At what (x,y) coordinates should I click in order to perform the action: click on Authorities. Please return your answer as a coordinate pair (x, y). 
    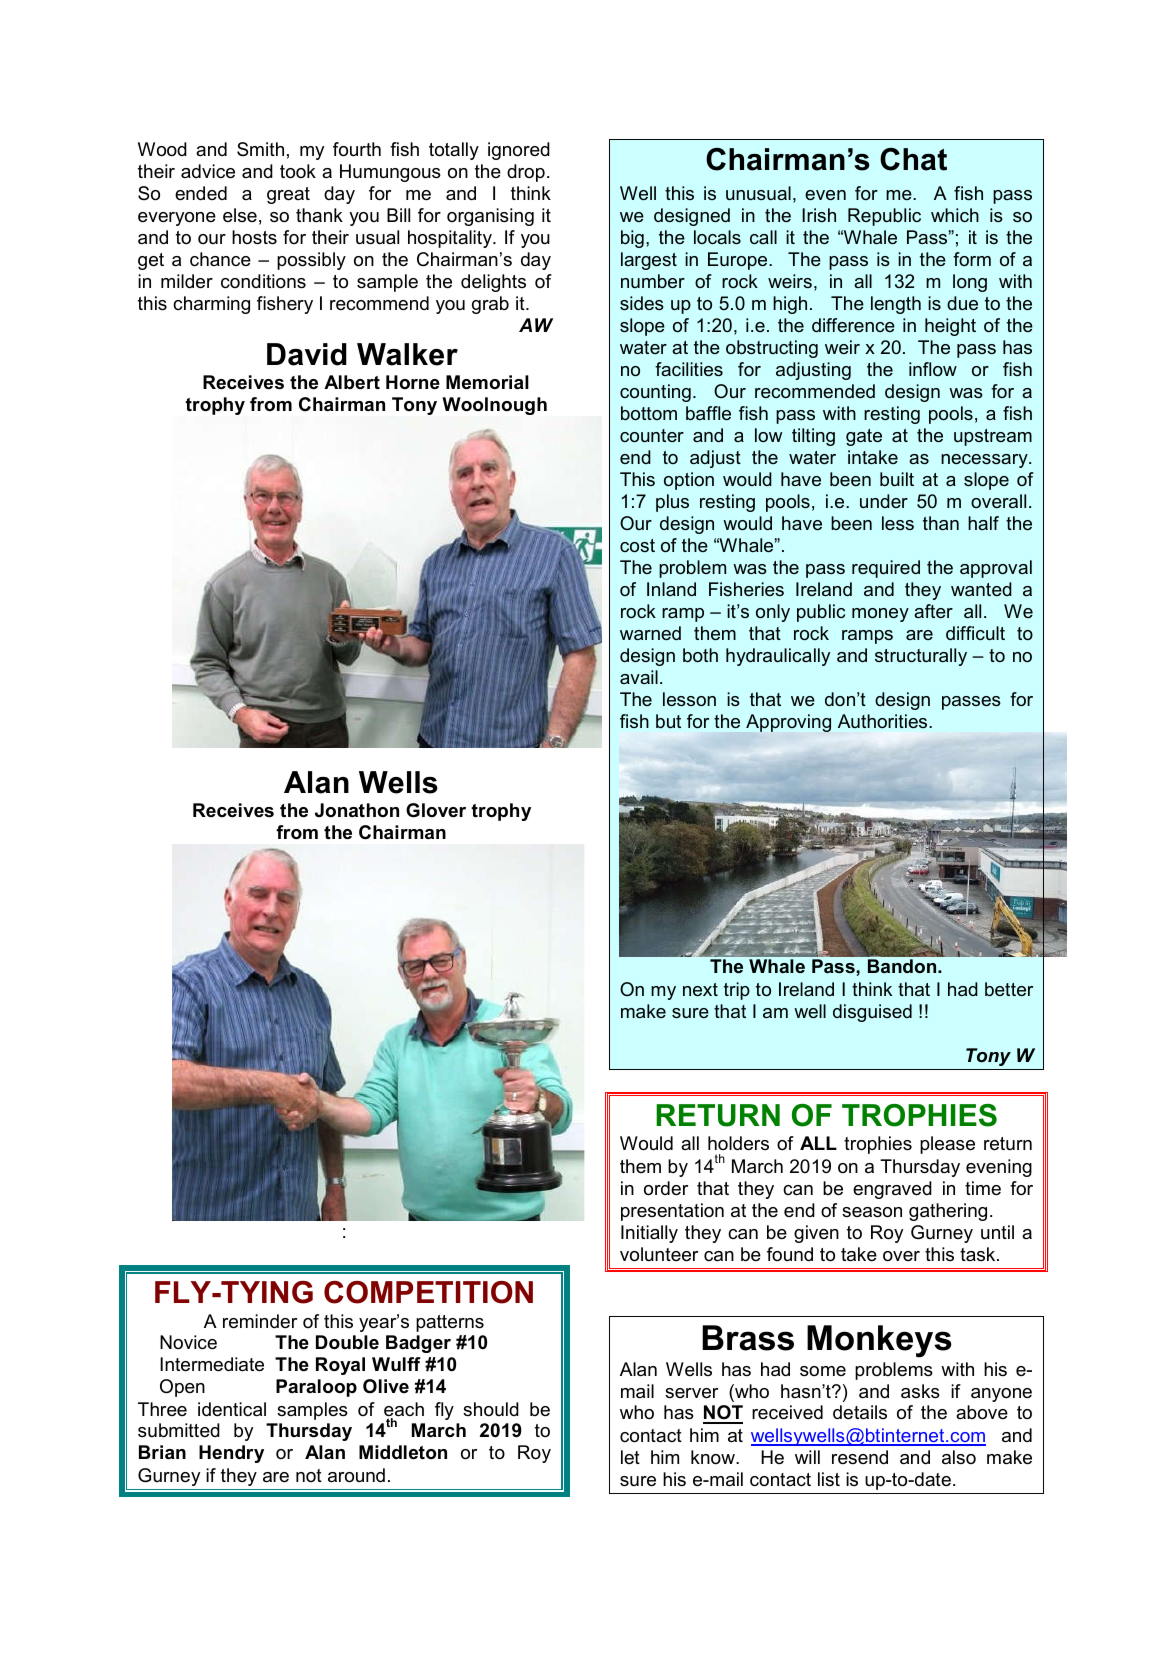
    Looking at the image, I should click on (884, 721).
